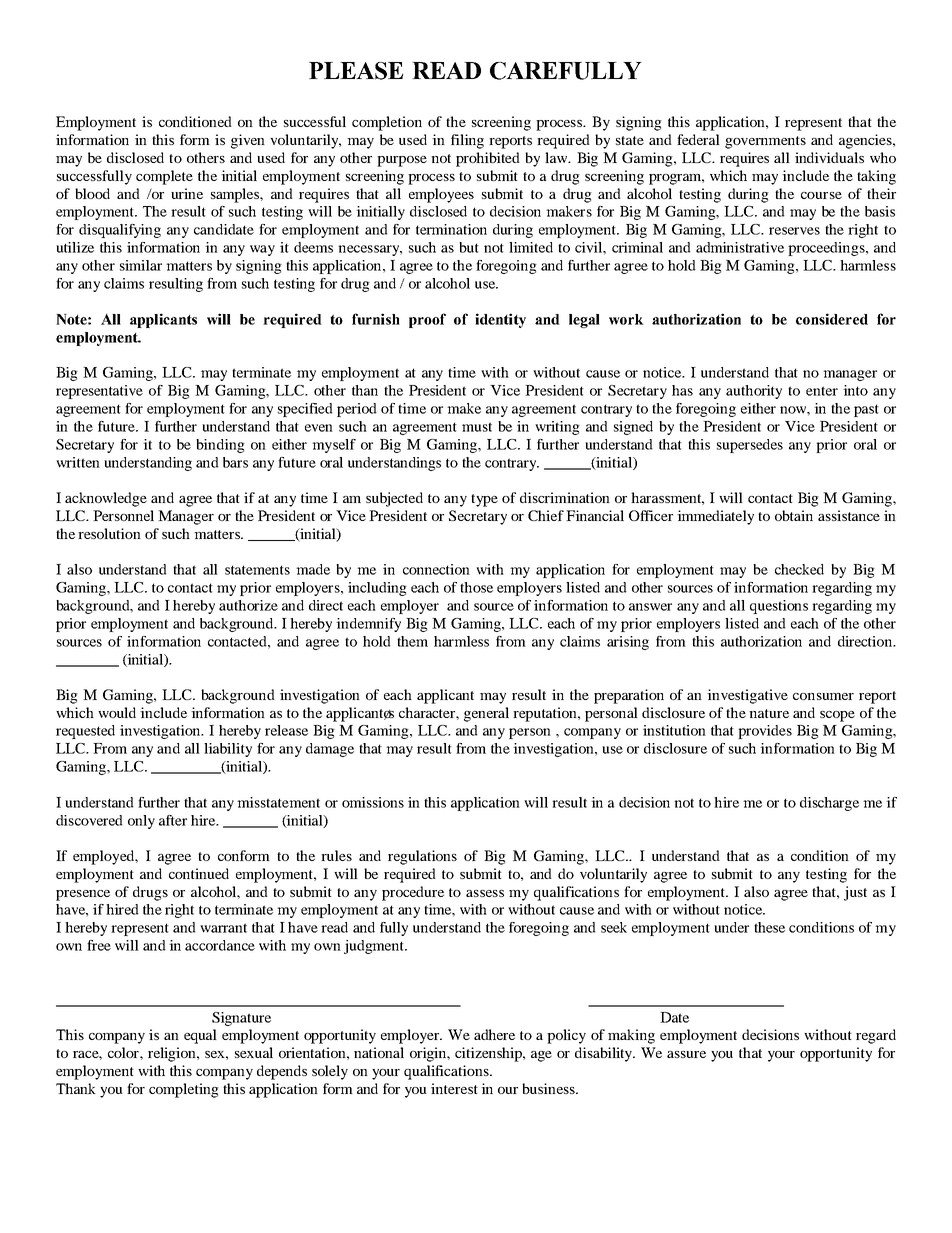 The width and height of the screenshot is (952, 1233). What do you see at coordinates (476, 587) in the screenshot?
I see `those` at bounding box center [476, 587].
